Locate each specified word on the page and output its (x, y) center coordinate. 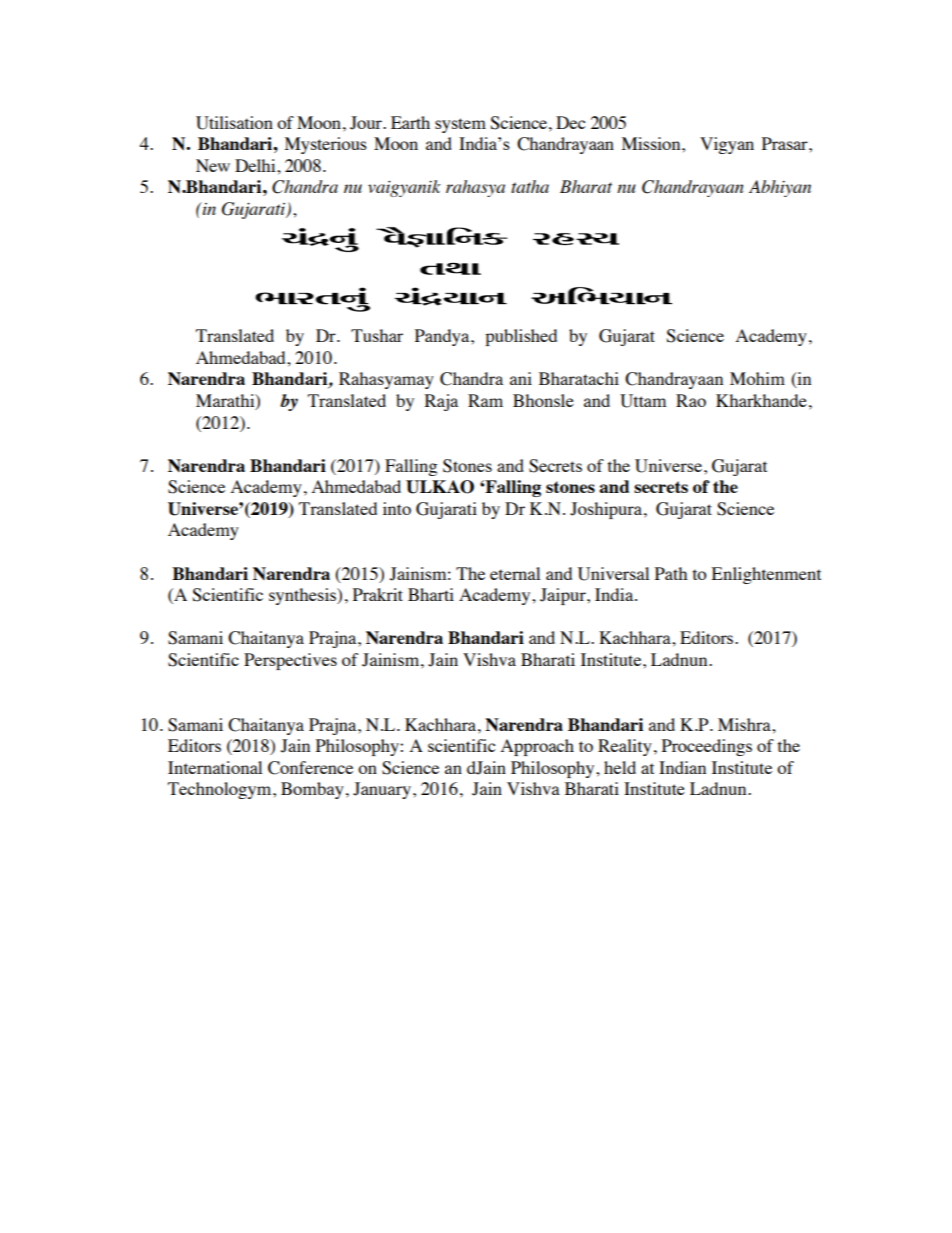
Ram (485, 400)
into (397, 508)
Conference (310, 768)
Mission (652, 143)
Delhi (256, 165)
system (460, 125)
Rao (691, 400)
